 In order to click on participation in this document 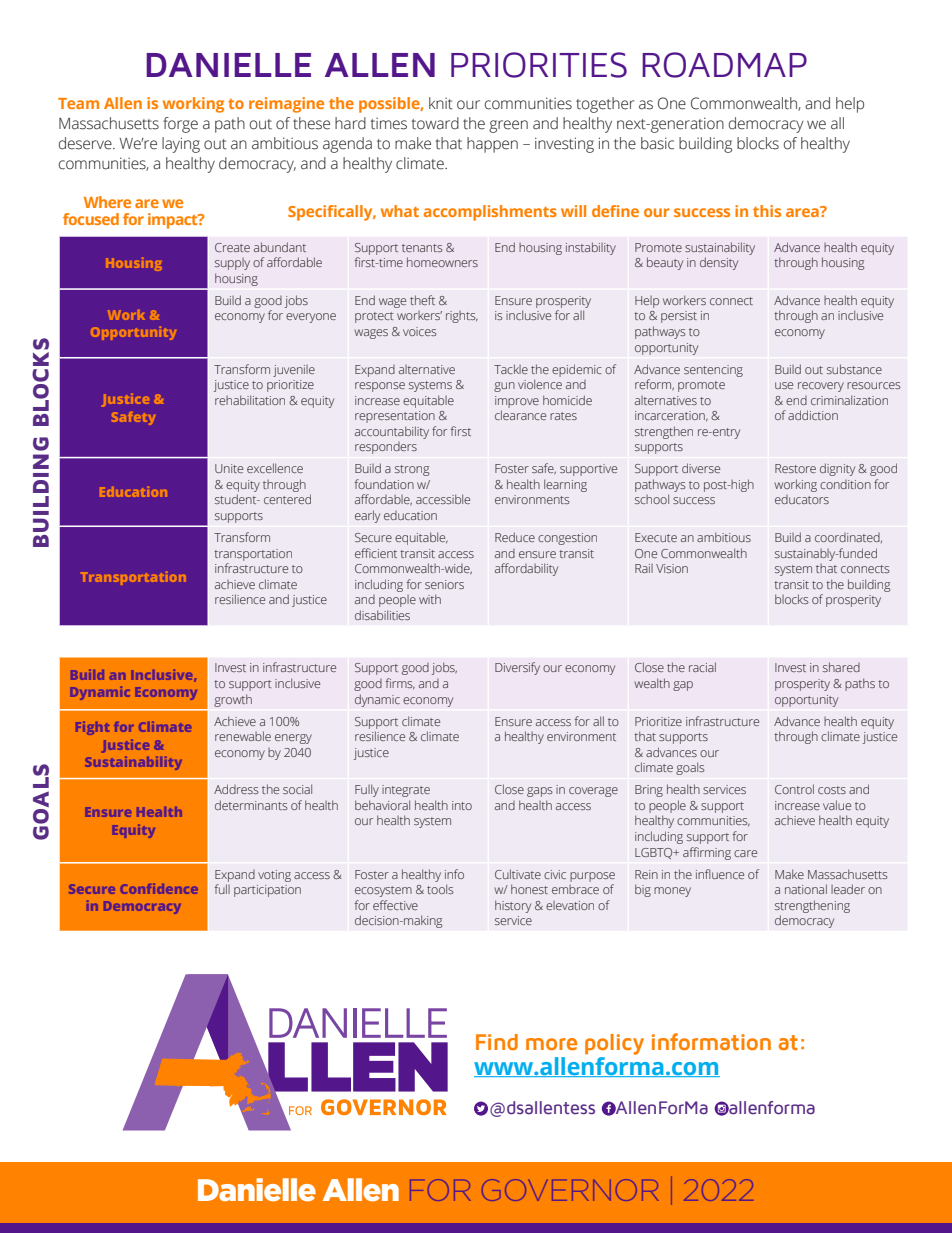, I will do `click(267, 891)`.
